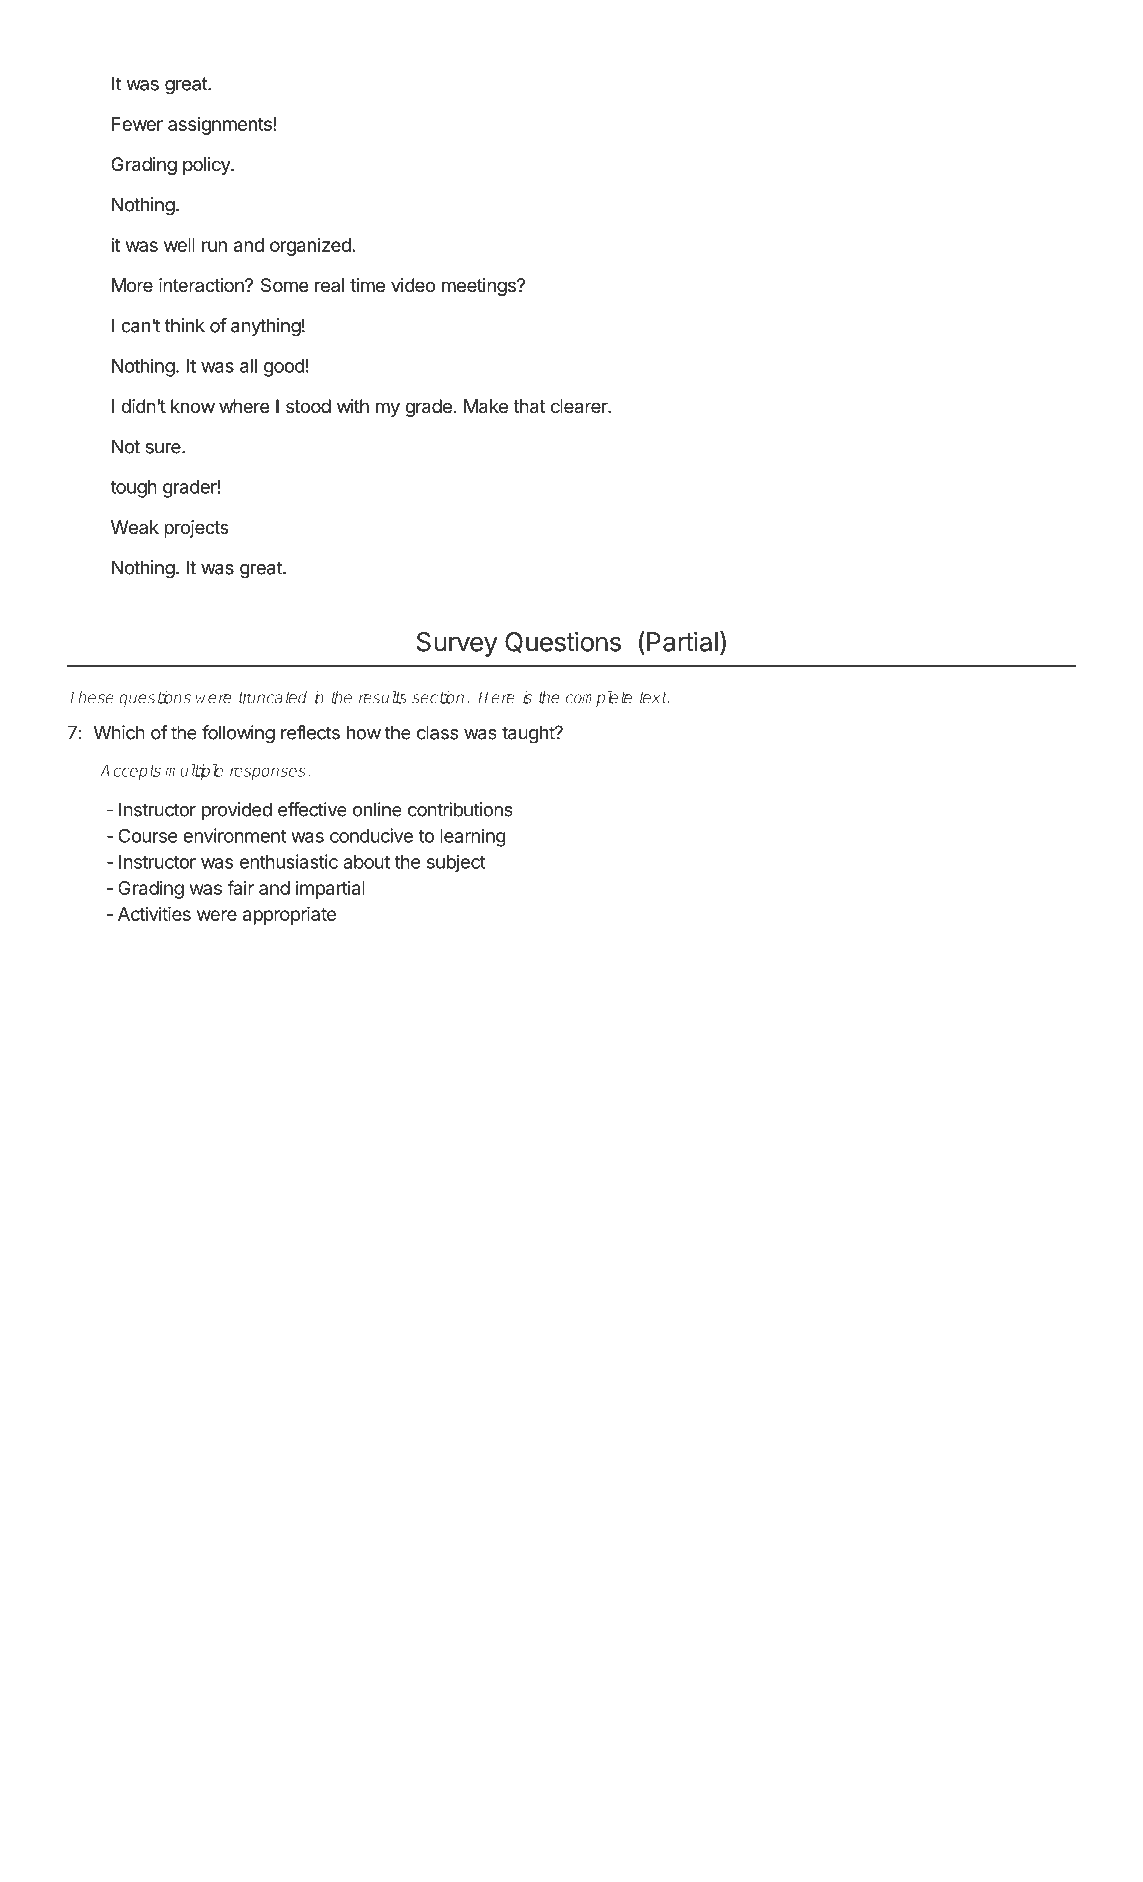  Describe the element at coordinates (456, 863) in the page. I see `subject` at that location.
